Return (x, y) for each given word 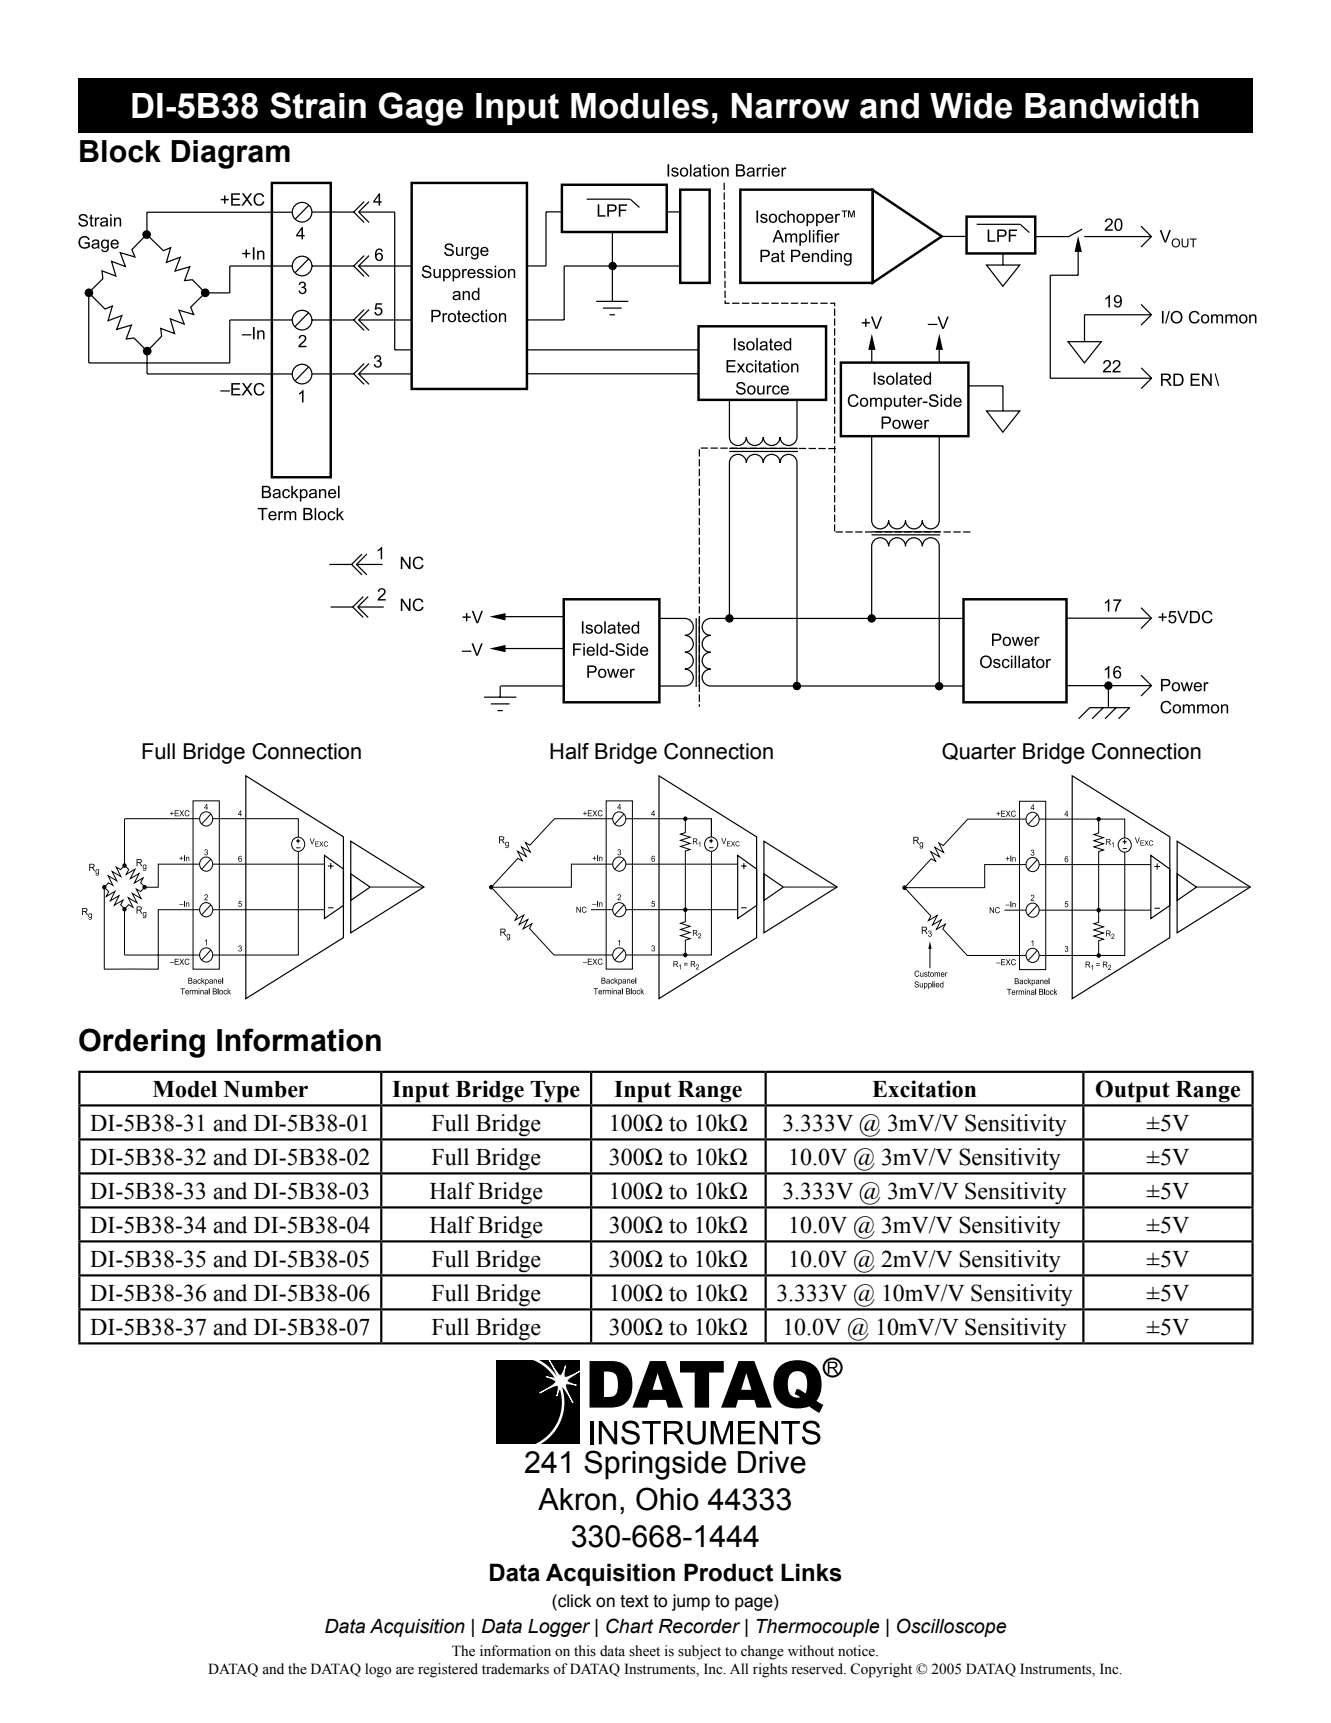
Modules (640, 106)
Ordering (142, 1043)
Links (811, 1572)
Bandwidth (1112, 106)
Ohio (667, 1499)
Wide (971, 106)
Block (120, 151)
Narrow (790, 106)
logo (378, 1670)
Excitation (924, 1089)
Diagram (230, 154)
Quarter (979, 751)
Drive (772, 1462)
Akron (577, 1499)
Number (266, 1089)
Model (185, 1089)
